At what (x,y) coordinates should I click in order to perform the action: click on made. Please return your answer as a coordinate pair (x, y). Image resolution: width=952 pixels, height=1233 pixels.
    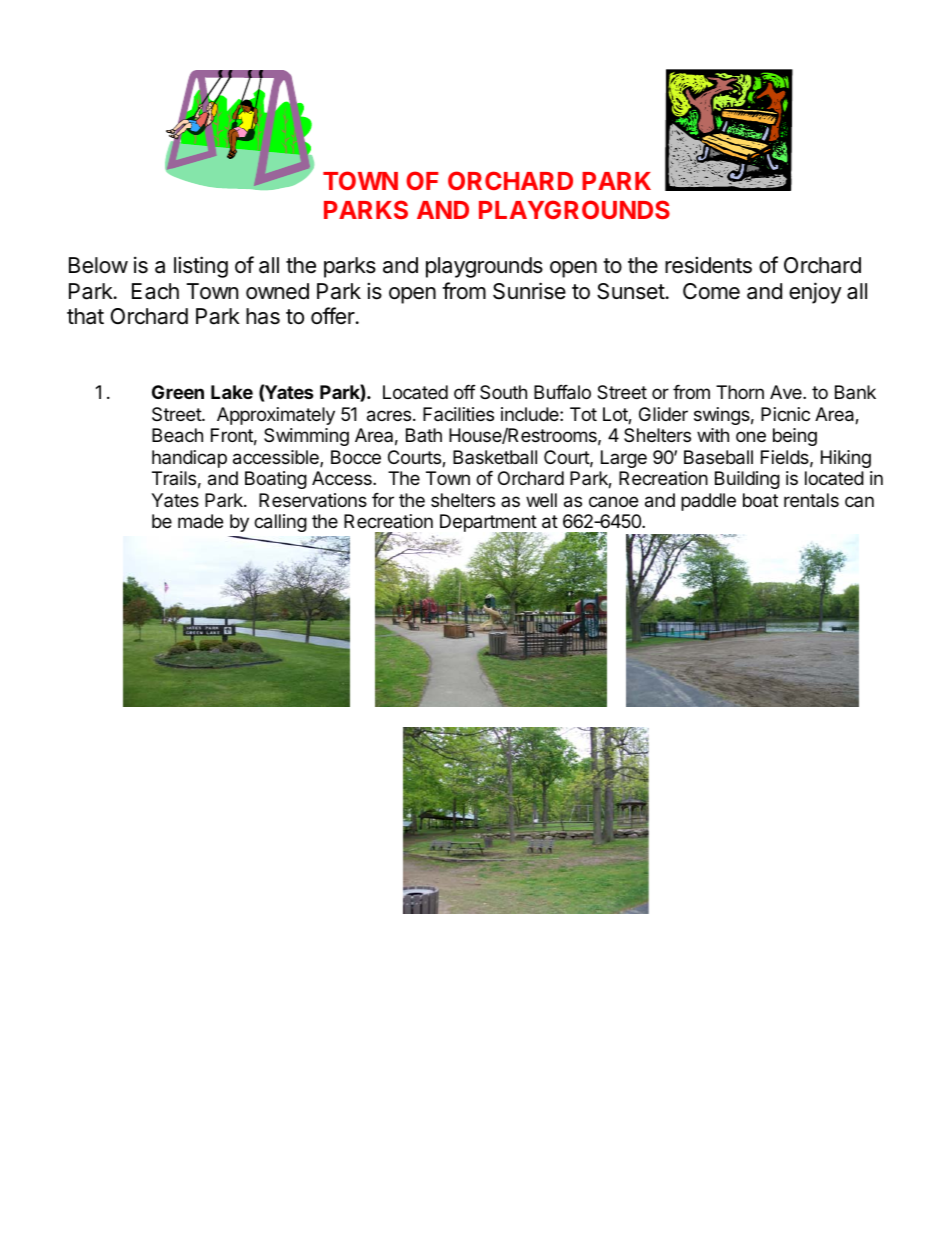
    Looking at the image, I should click on (200, 521).
